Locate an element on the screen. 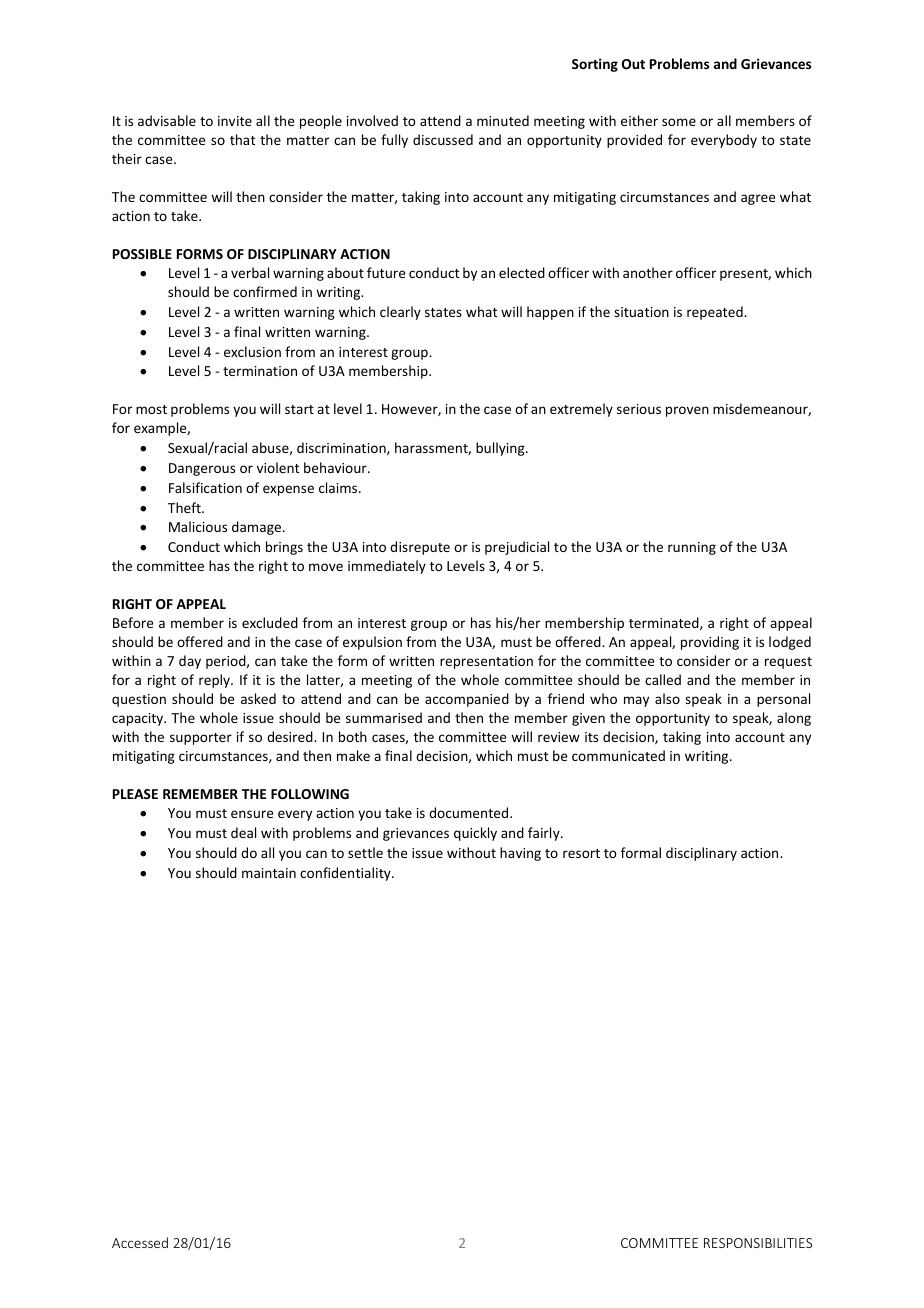 The width and height of the screenshot is (924, 1308). Accessed is located at coordinates (140, 1242).
